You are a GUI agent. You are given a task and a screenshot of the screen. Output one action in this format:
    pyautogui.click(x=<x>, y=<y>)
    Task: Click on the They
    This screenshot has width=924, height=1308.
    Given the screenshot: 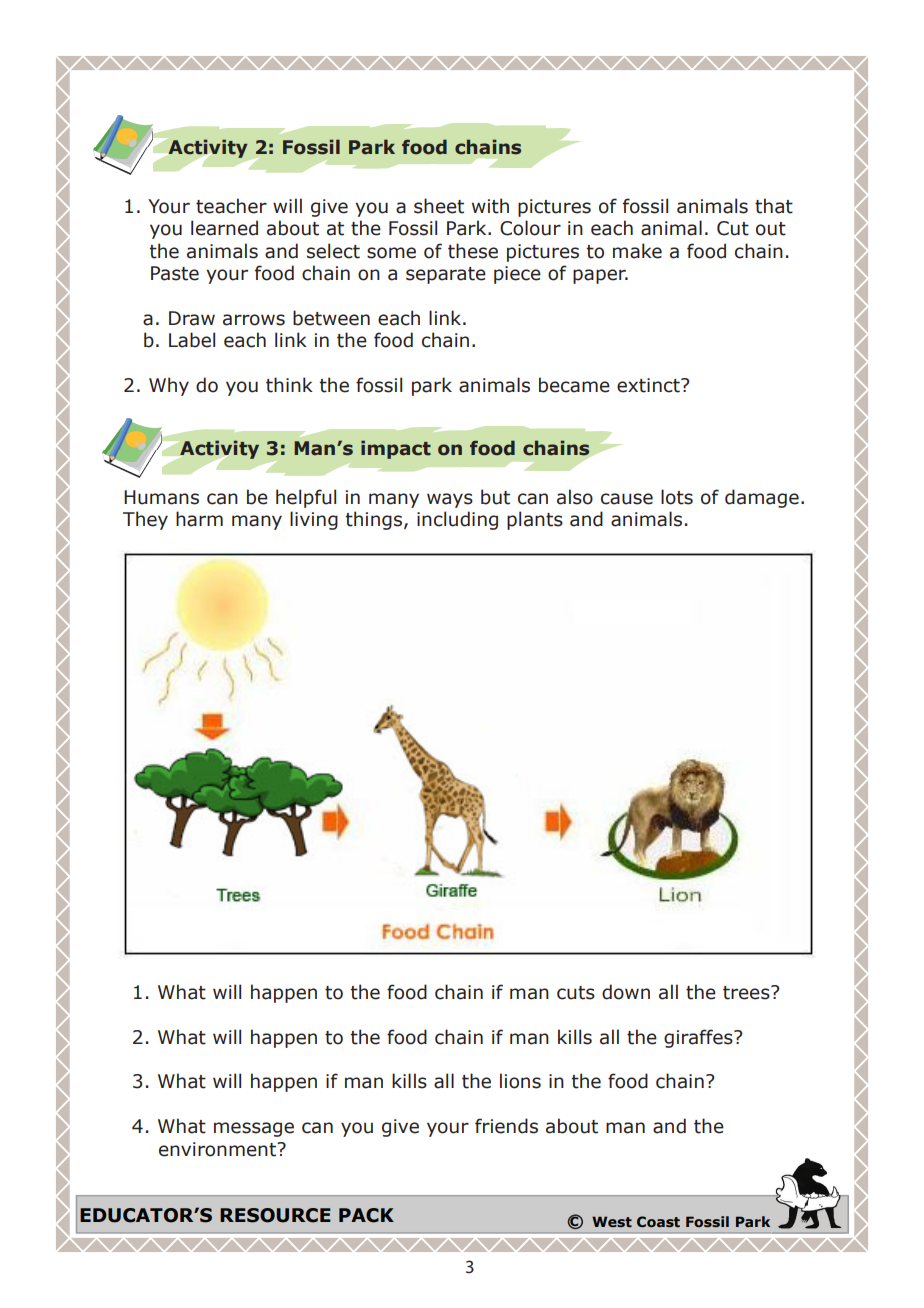 What is the action you would take?
    pyautogui.click(x=145, y=520)
